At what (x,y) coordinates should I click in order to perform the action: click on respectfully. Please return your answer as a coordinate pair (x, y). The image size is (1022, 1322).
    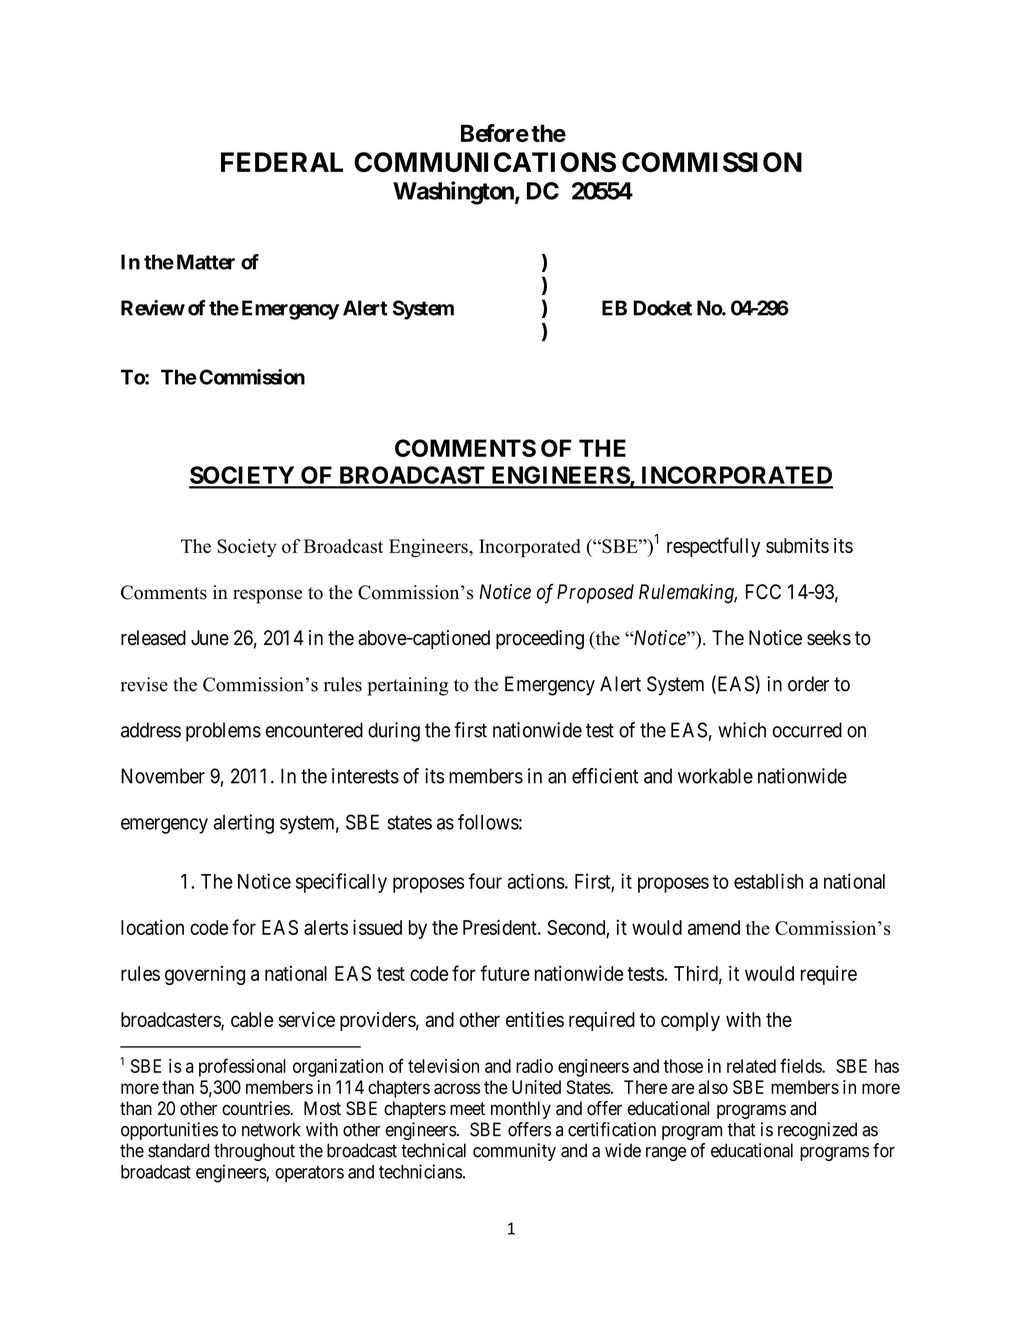
    Looking at the image, I should click on (713, 547).
